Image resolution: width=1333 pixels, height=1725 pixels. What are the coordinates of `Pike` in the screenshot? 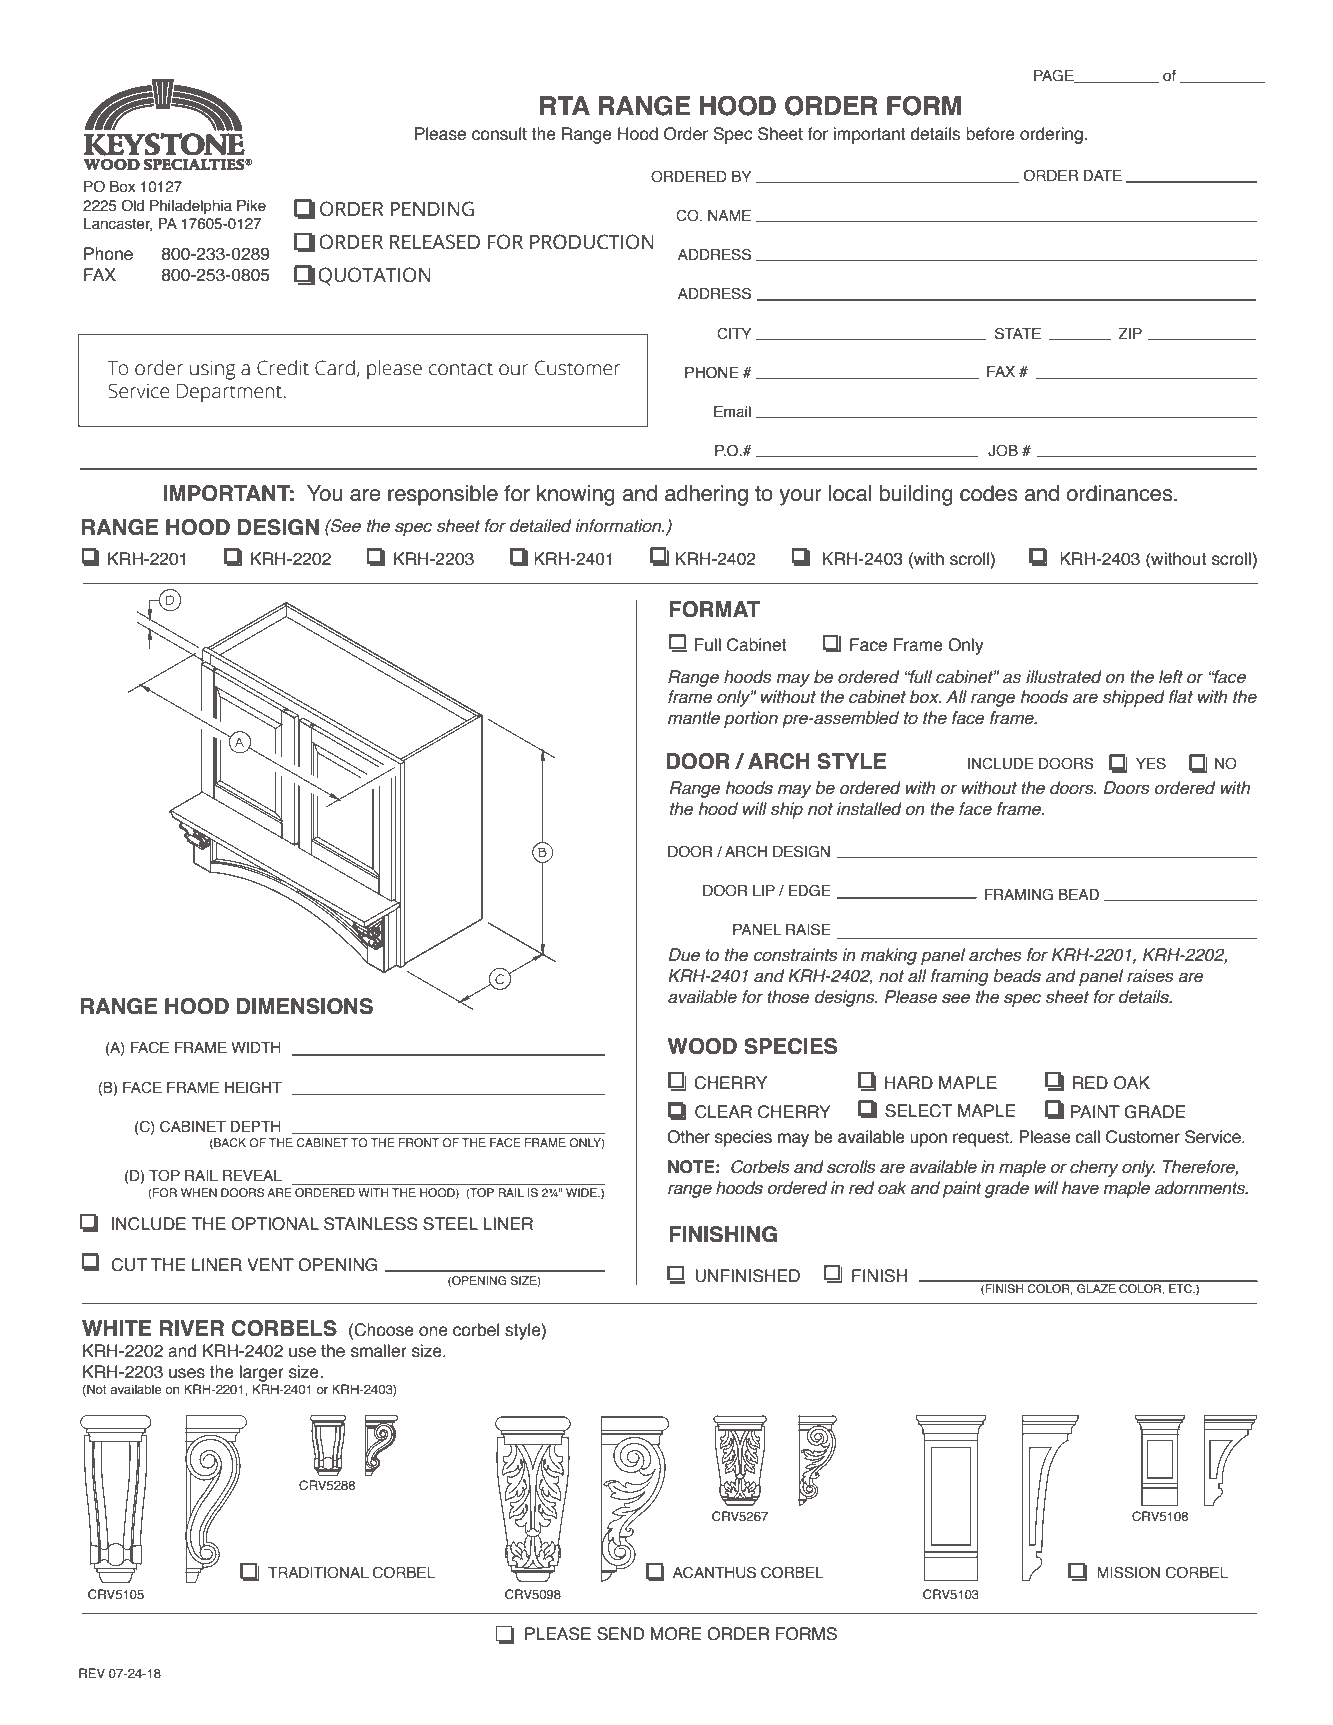 It's located at (251, 206).
